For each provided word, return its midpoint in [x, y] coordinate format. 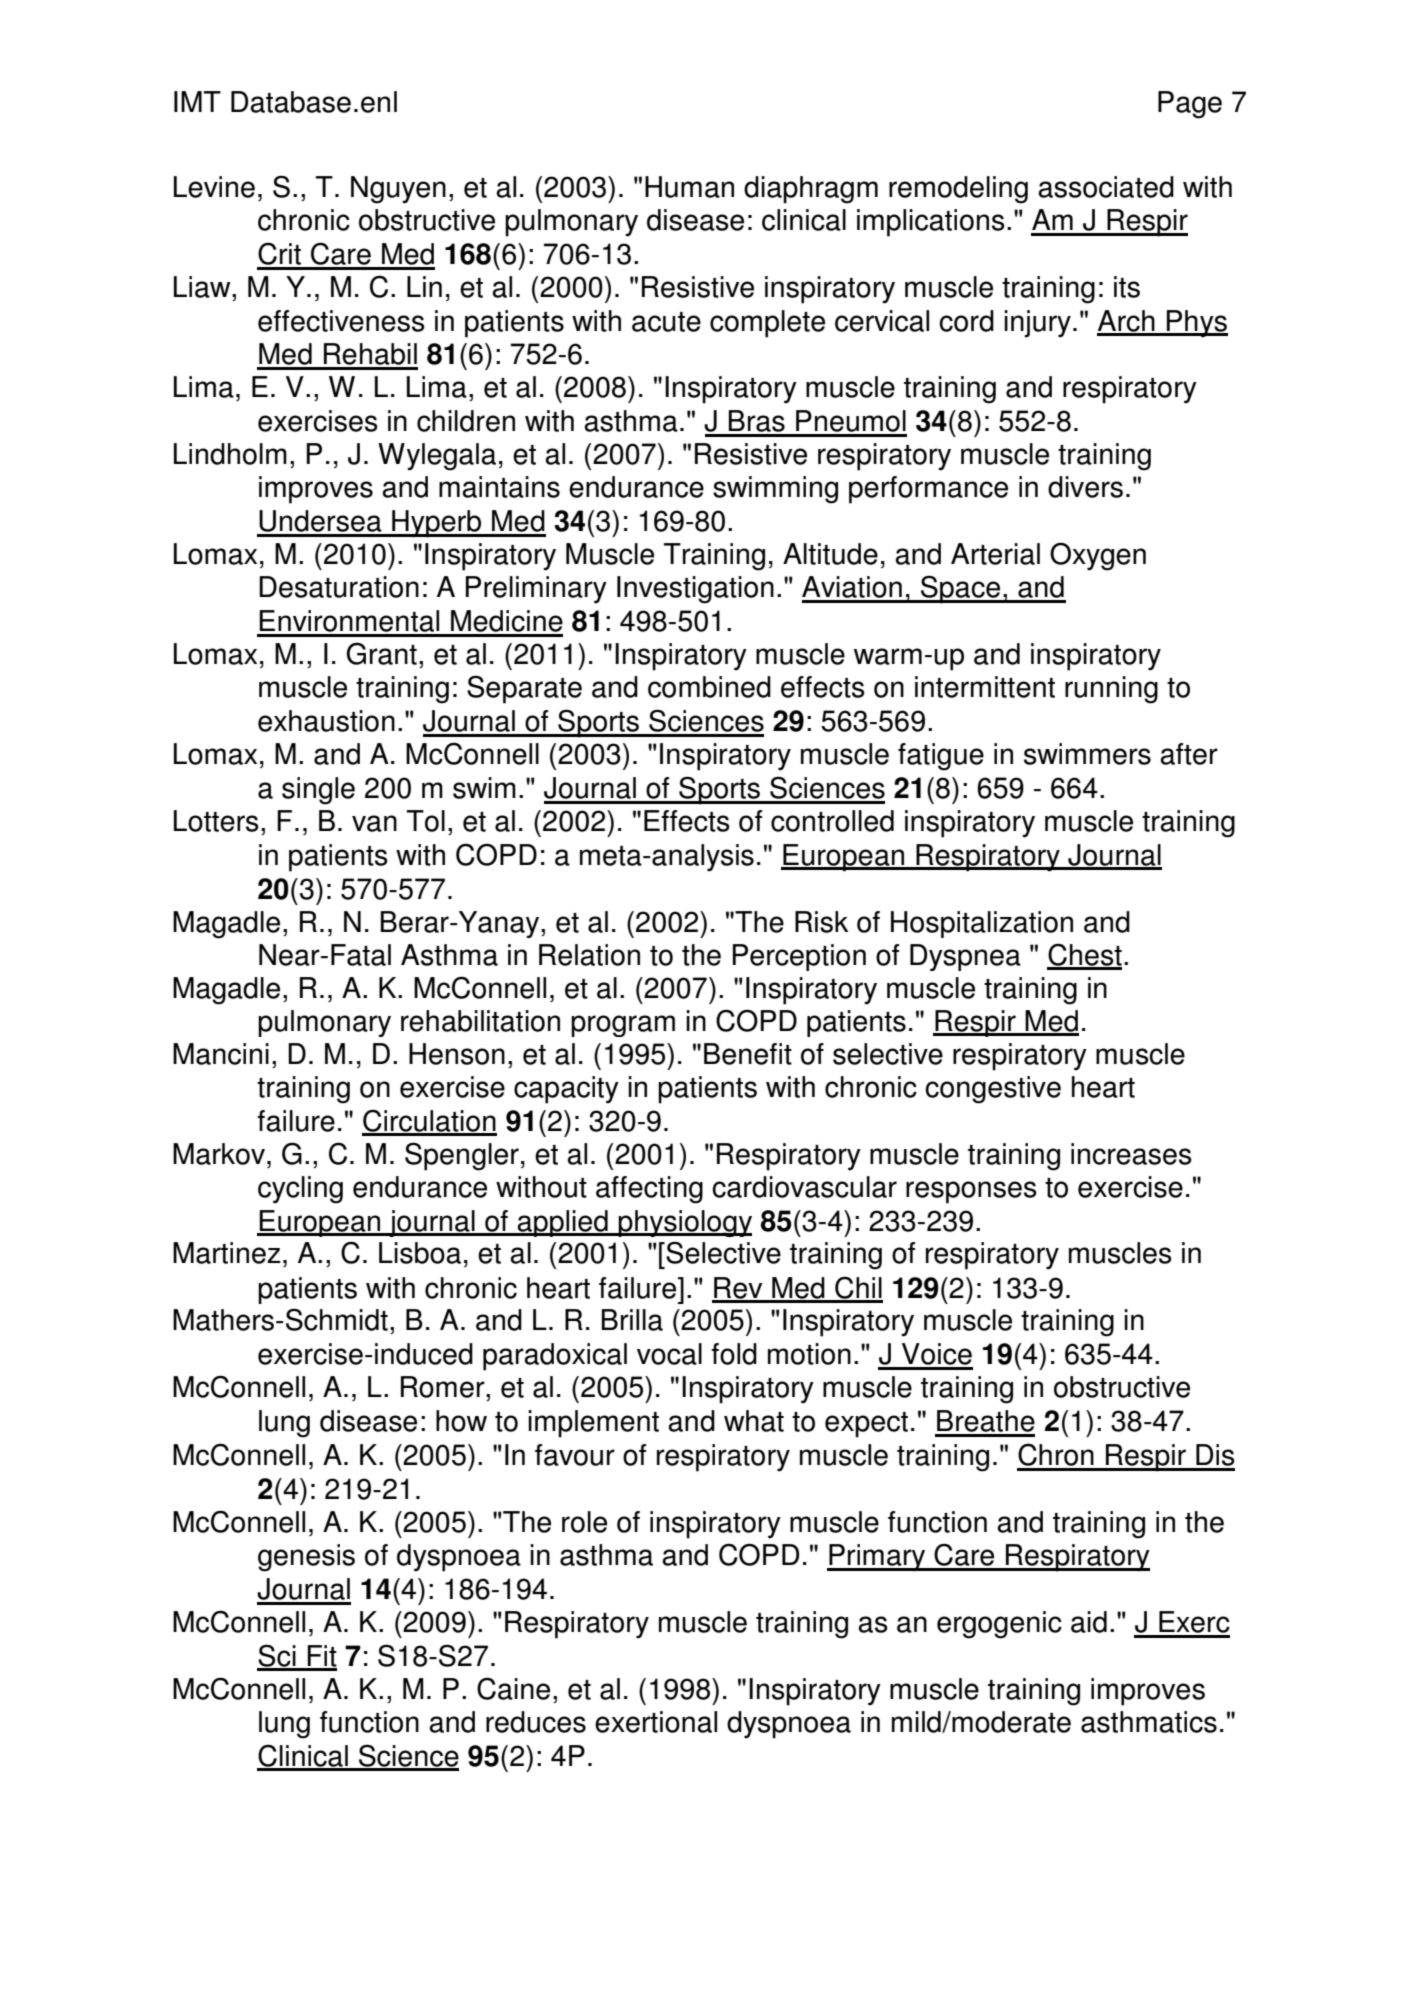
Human [689, 187]
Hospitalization [982, 924]
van [374, 823]
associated [1106, 187]
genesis [306, 1558]
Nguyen [398, 190]
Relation [589, 955]
